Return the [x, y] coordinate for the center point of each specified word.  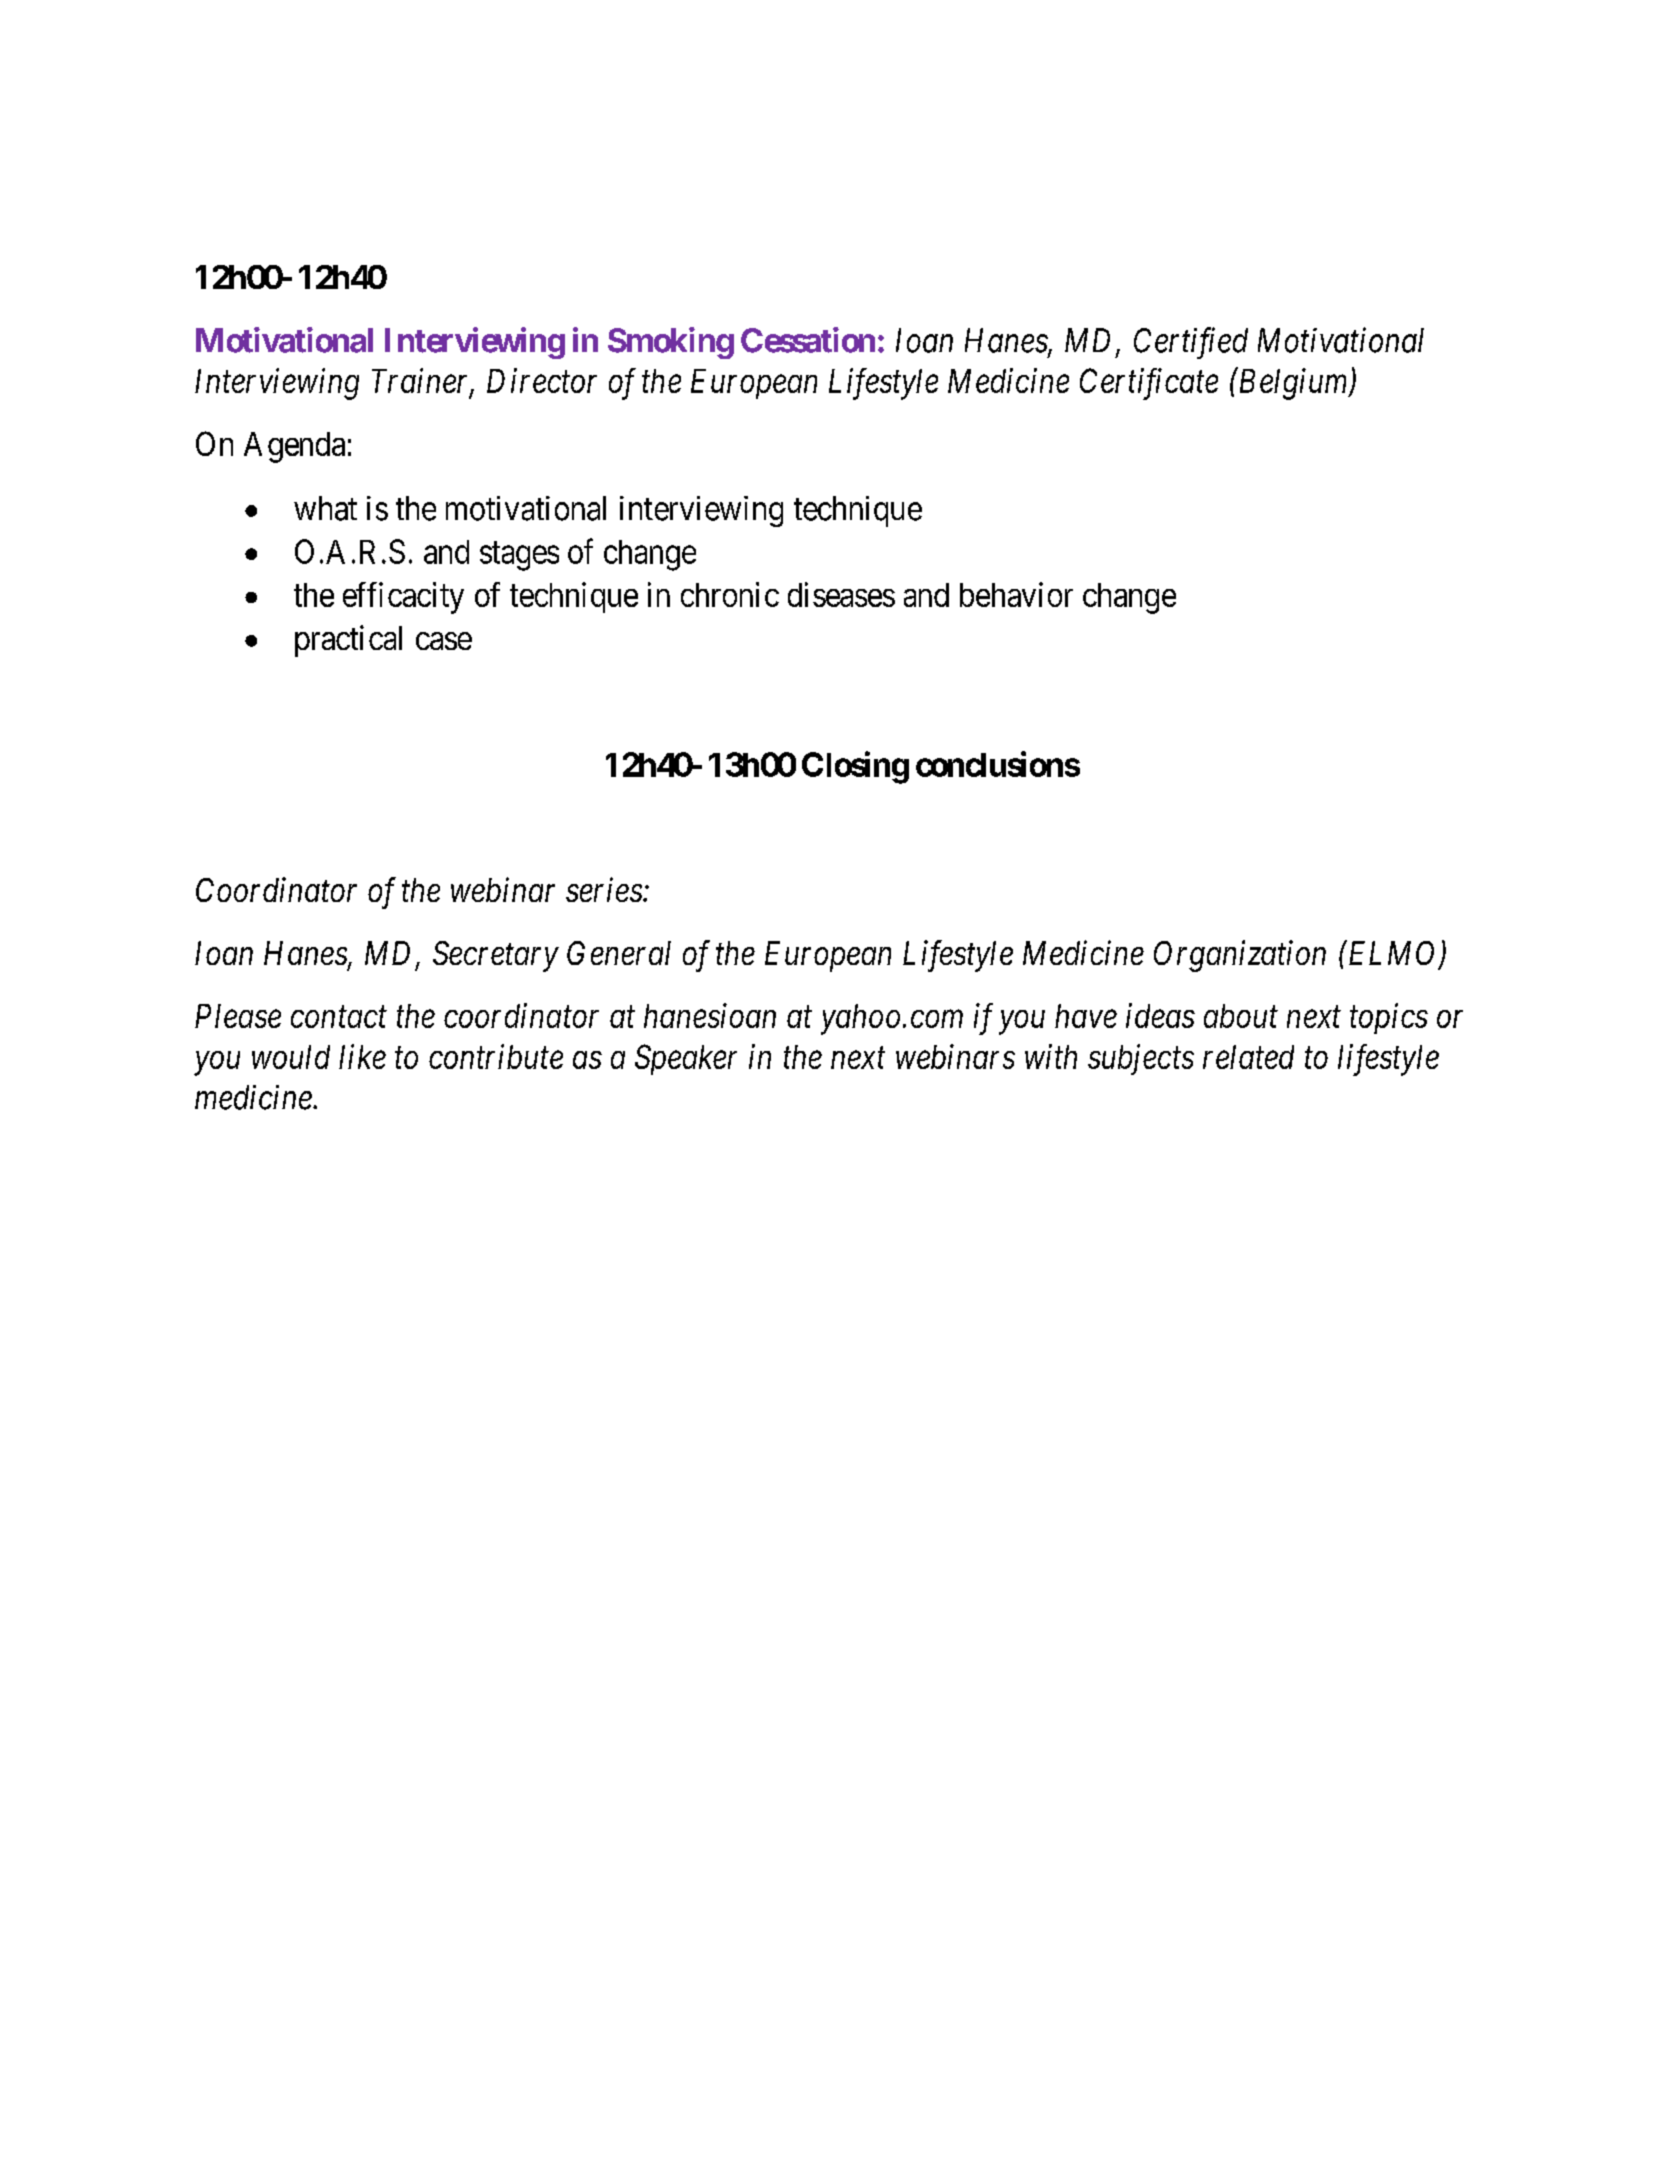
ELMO [1393, 954]
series [605, 890]
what [325, 508]
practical [348, 641]
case [444, 641]
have [1086, 1016]
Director [542, 381]
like [362, 1056]
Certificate [1149, 384]
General [619, 953]
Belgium [1293, 384]
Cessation [808, 340]
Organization [1240, 956]
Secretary [496, 956]
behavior [1016, 594]
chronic [730, 594]
